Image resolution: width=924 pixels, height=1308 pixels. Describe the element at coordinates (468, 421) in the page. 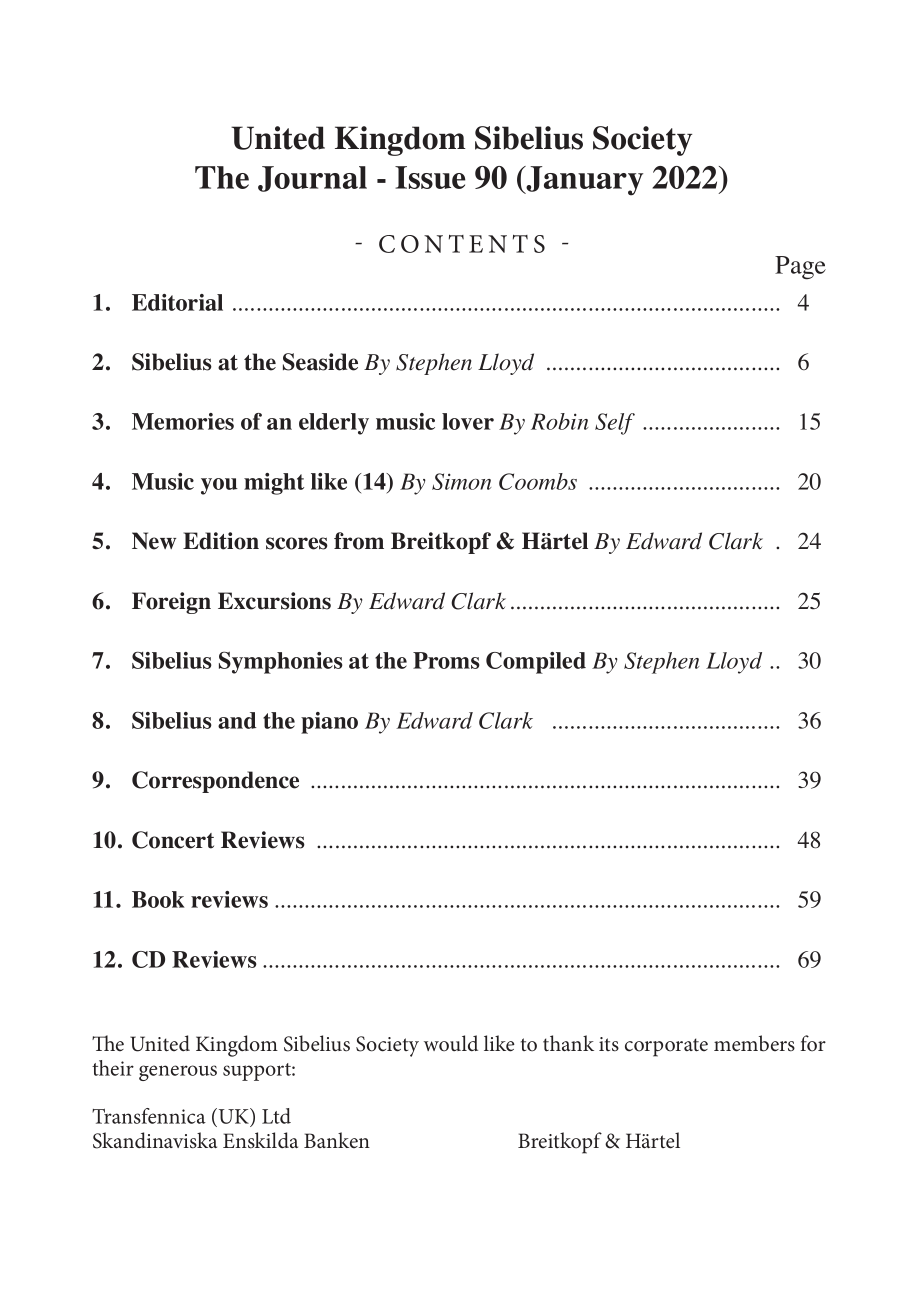

I see `lover` at that location.
